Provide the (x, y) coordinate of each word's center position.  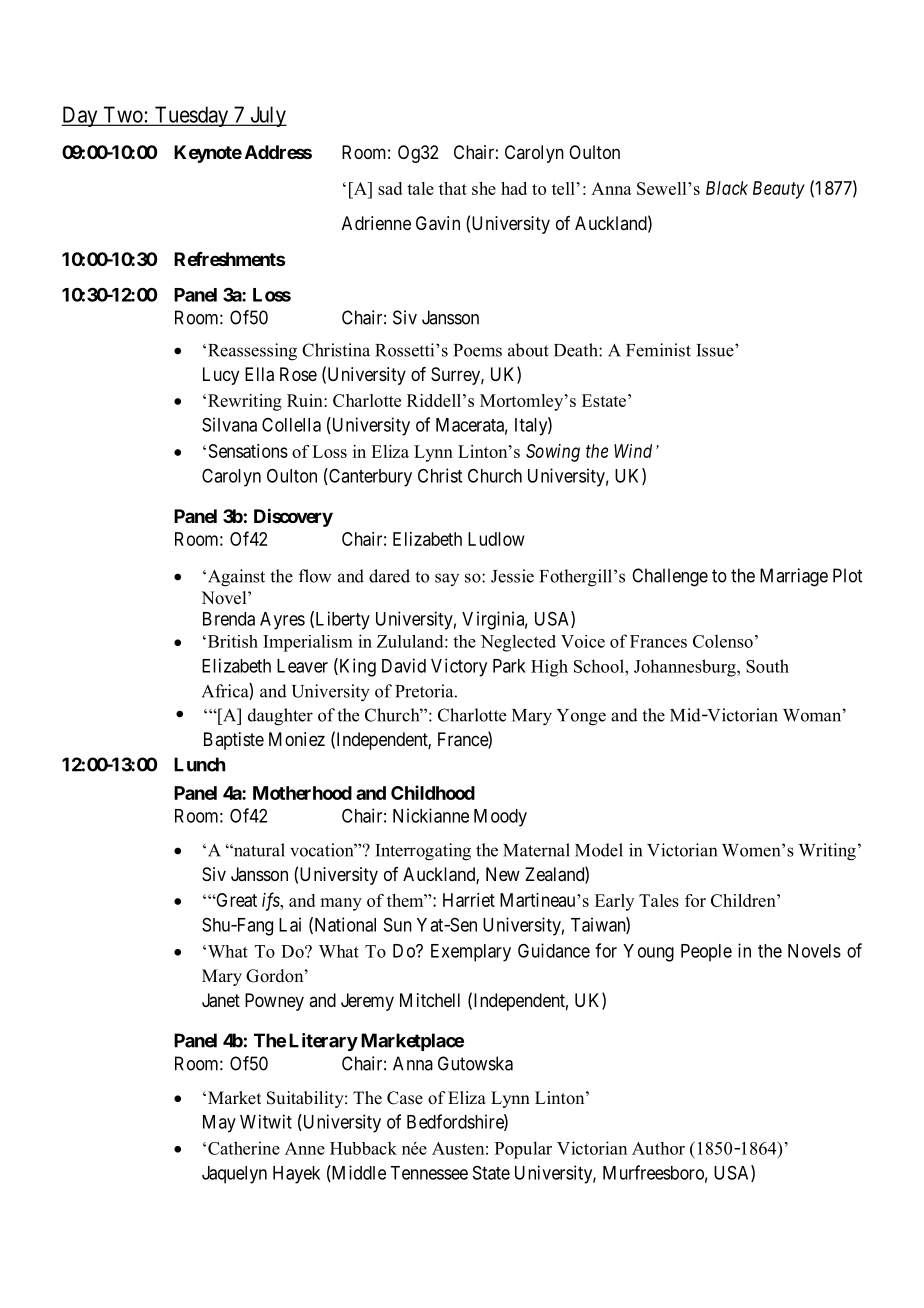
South (767, 666)
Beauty (779, 190)
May (219, 1124)
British (231, 641)
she (484, 188)
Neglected (518, 643)
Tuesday (191, 116)
